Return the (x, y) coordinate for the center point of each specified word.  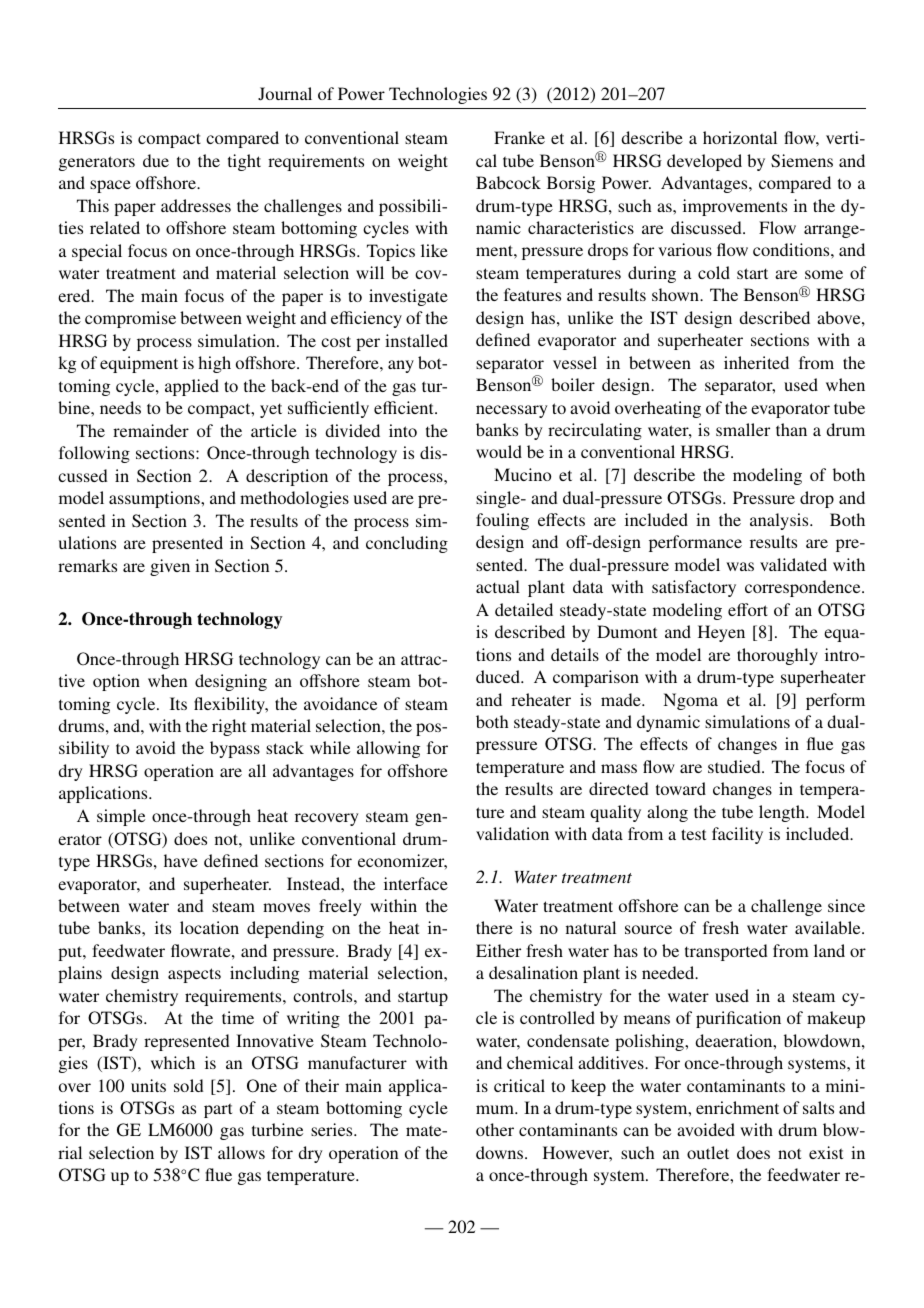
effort (748, 609)
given (170, 567)
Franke (519, 137)
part (218, 1110)
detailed (524, 609)
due (156, 160)
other (495, 1129)
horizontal (740, 137)
